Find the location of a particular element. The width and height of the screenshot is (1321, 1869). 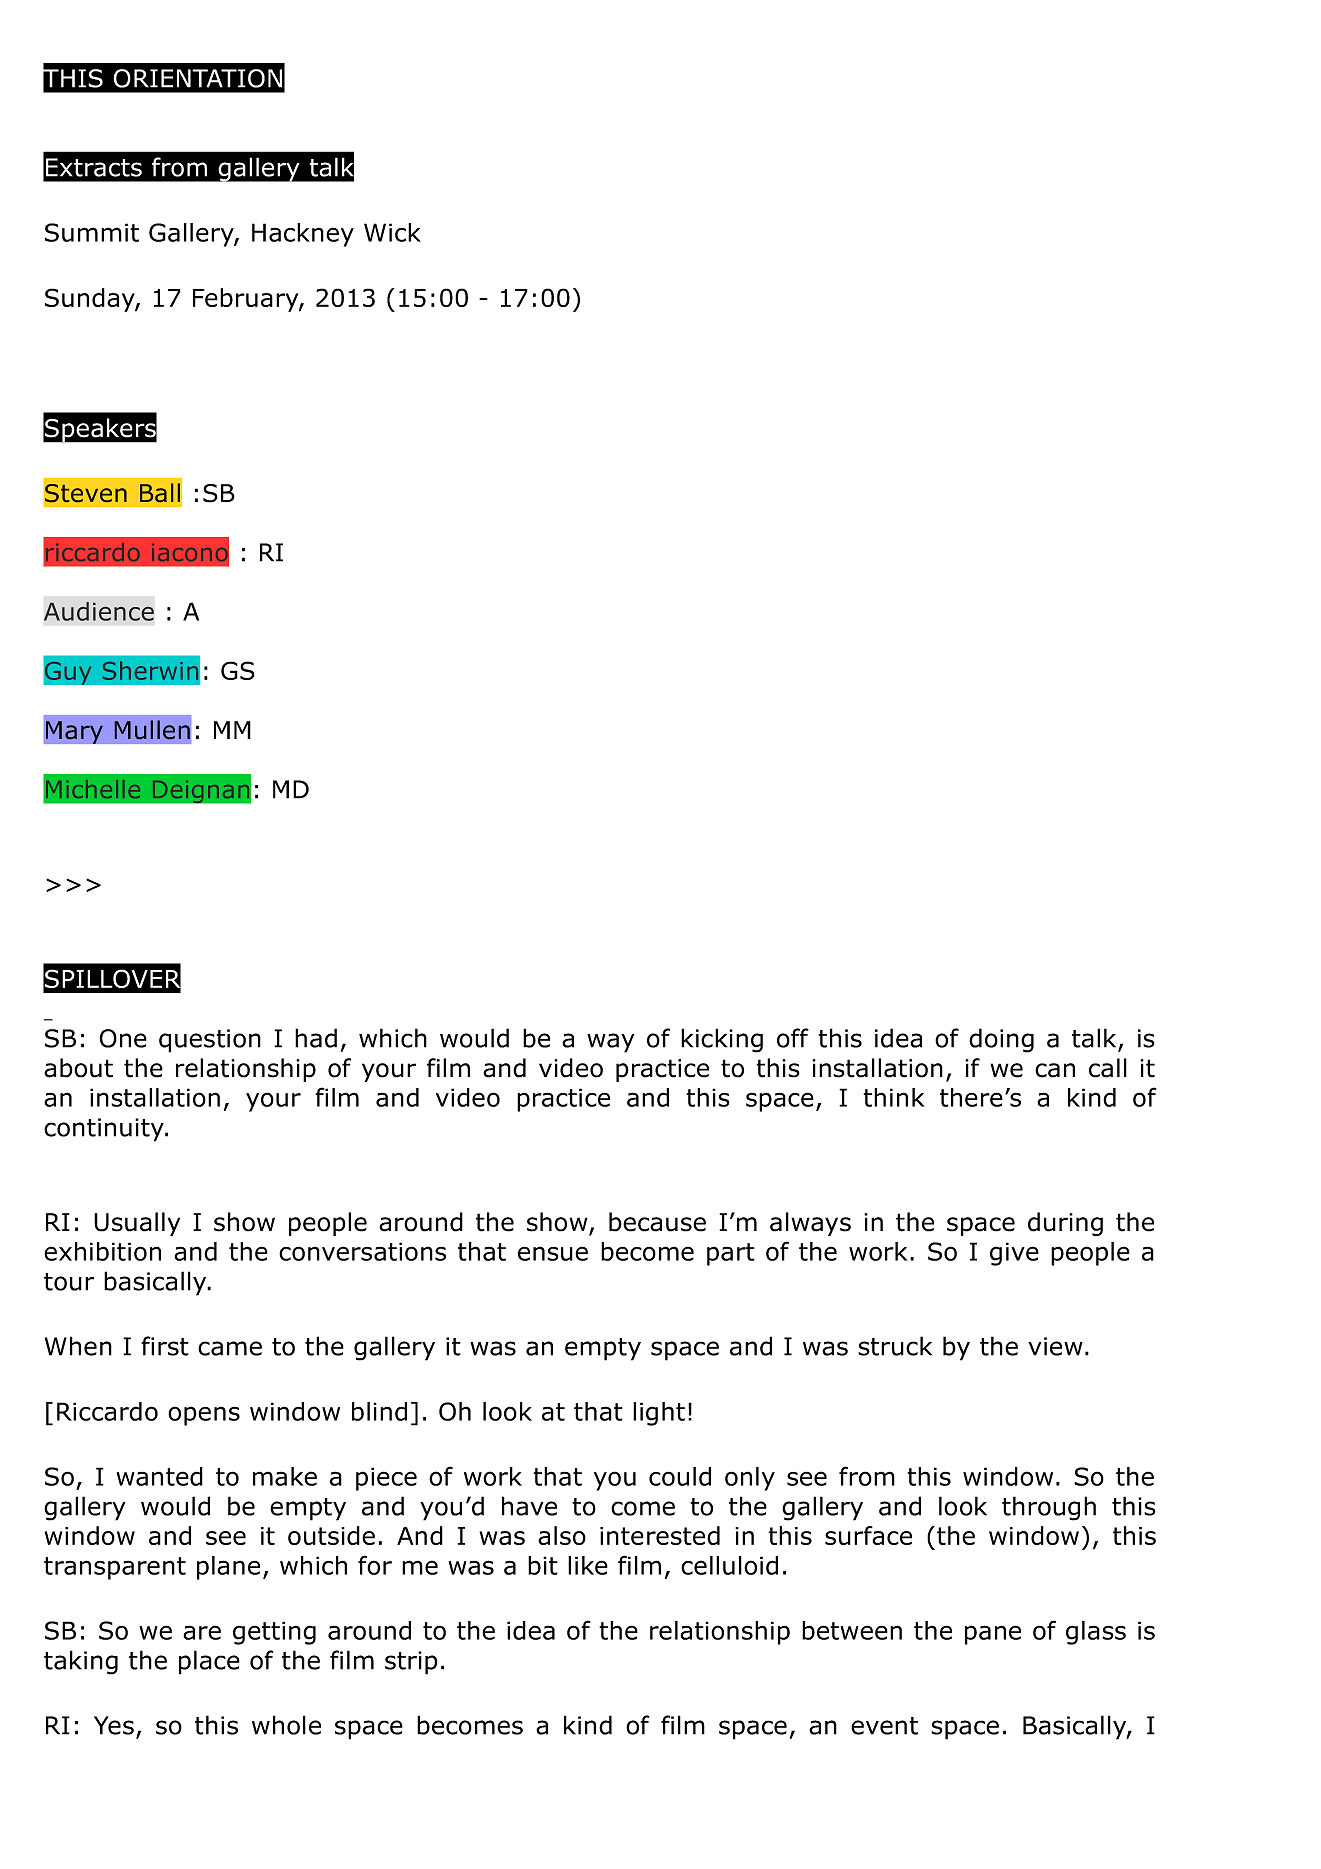

question is located at coordinates (210, 1041).
